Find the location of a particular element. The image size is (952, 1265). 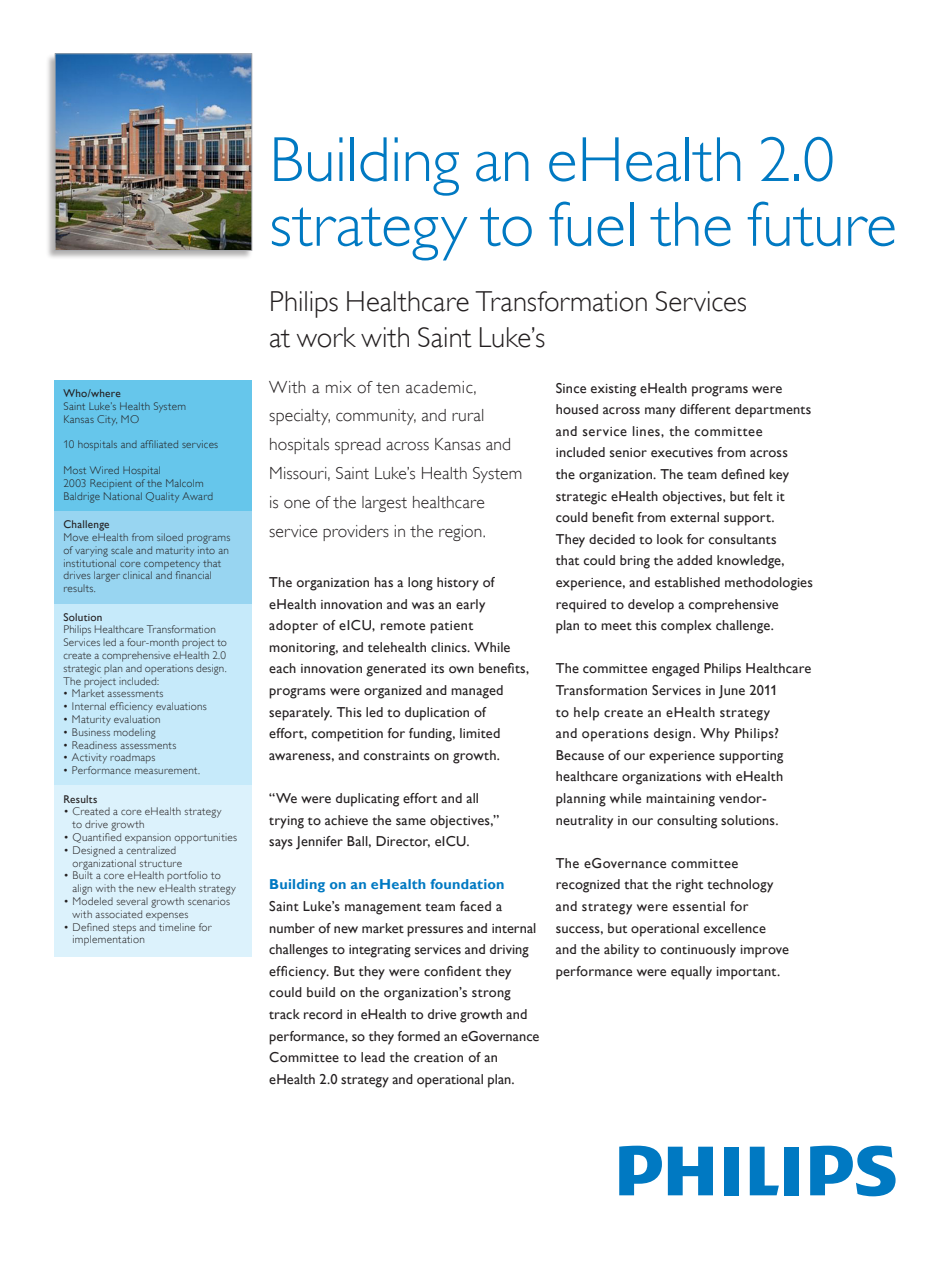

future is located at coordinates (821, 223).
